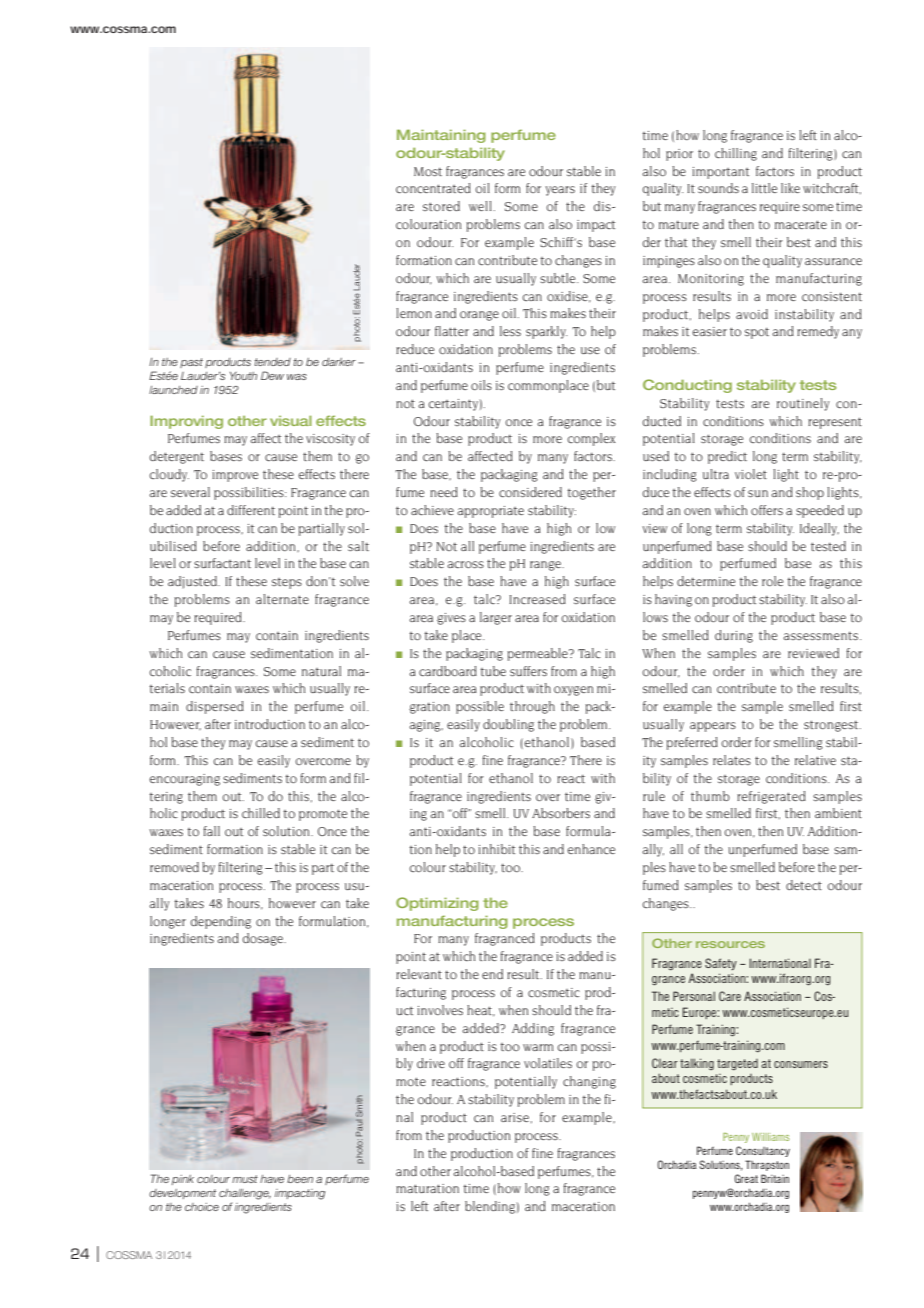  I want to click on Most, so click(428, 171).
